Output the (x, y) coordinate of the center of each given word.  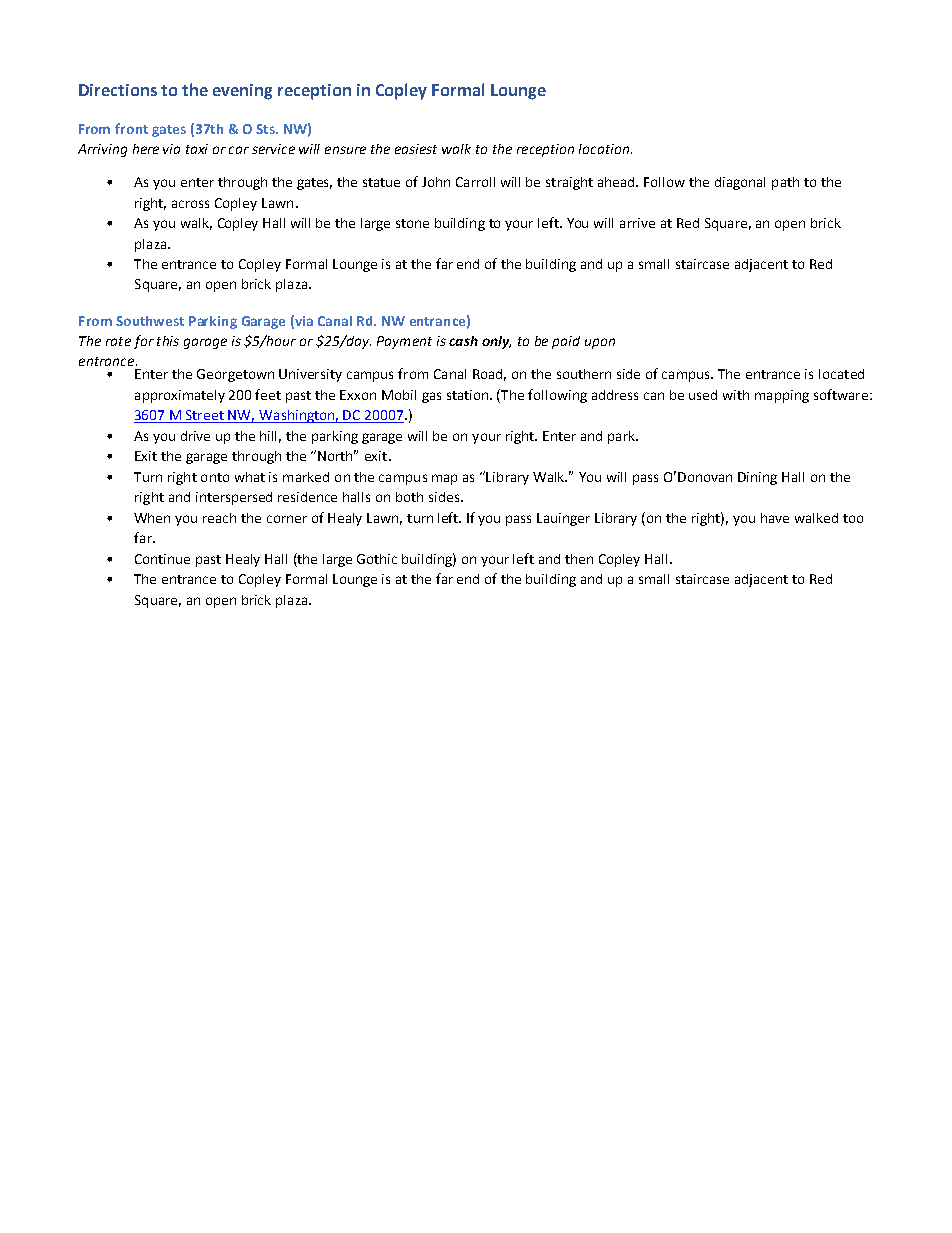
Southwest (150, 321)
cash (463, 341)
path (785, 183)
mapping (782, 396)
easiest (416, 149)
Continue (162, 559)
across (190, 204)
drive (195, 436)
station (469, 395)
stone (412, 223)
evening (242, 92)
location (604, 149)
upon (600, 343)
